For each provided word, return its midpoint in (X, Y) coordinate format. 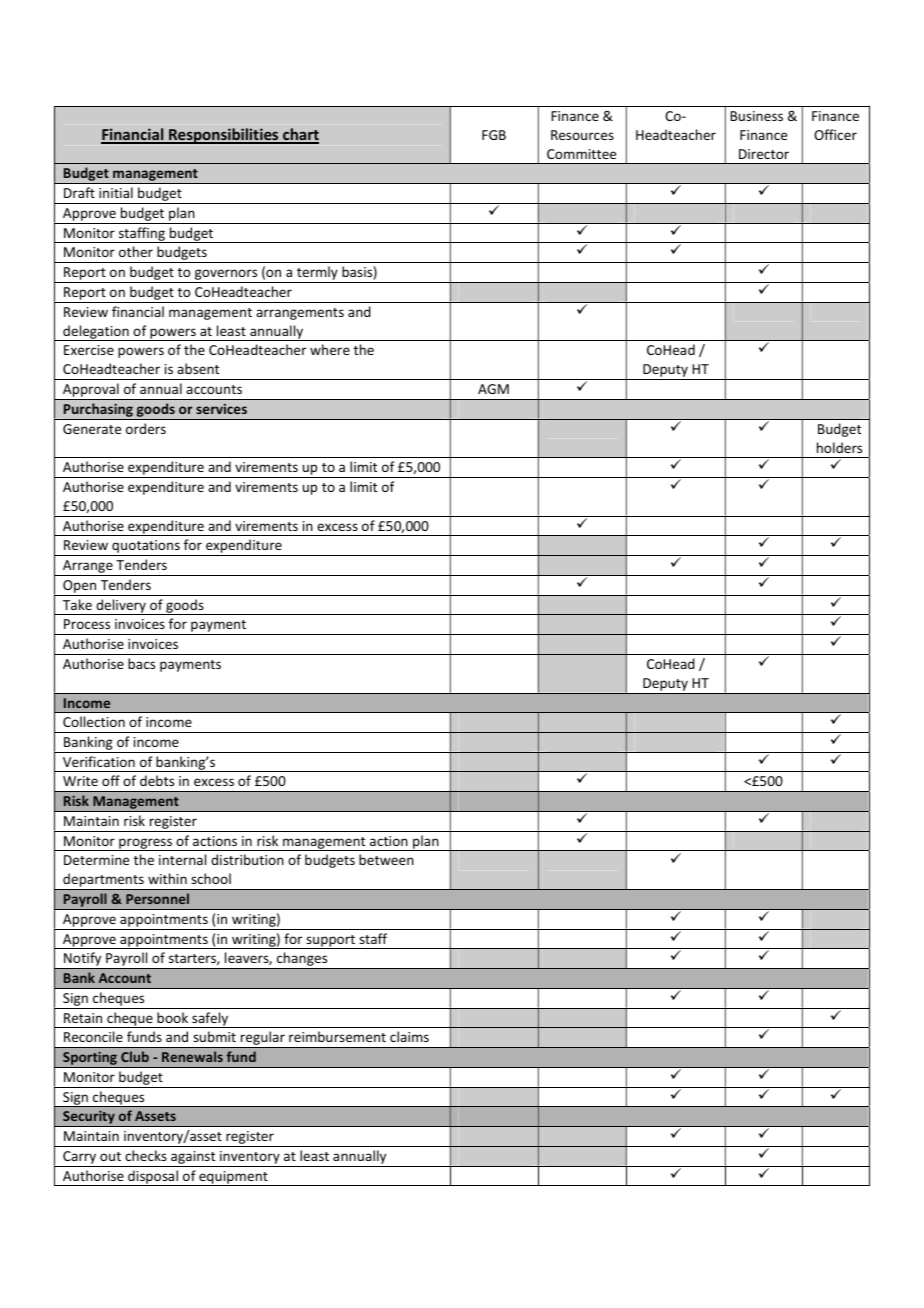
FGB (494, 135)
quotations (146, 548)
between (386, 859)
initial (116, 192)
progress (146, 844)
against (193, 1157)
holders (839, 447)
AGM (493, 389)
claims (409, 1036)
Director (764, 154)
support (330, 942)
